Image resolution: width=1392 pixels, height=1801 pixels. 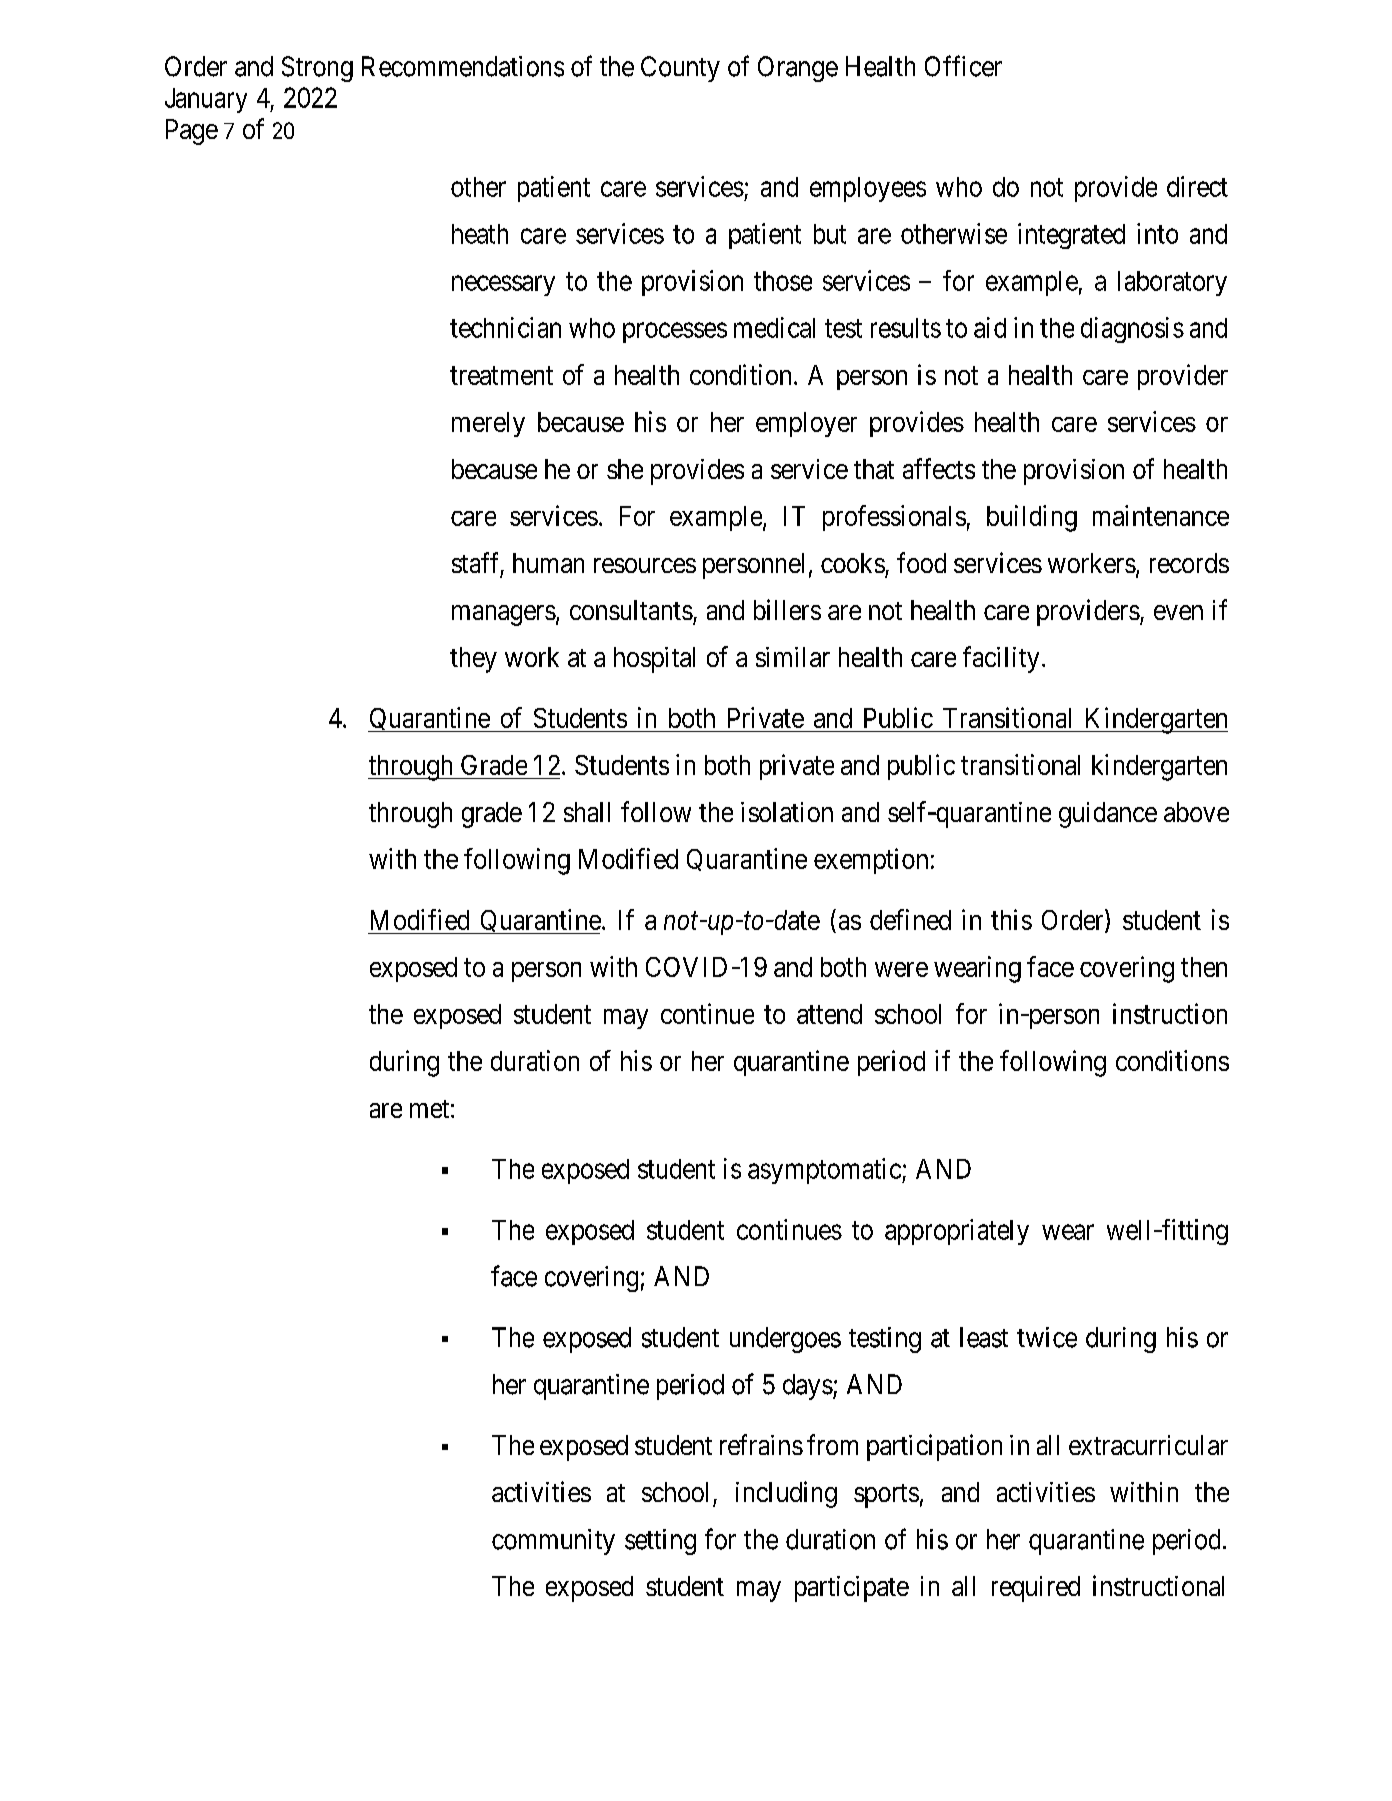 I want to click on guidance, so click(x=1108, y=815).
